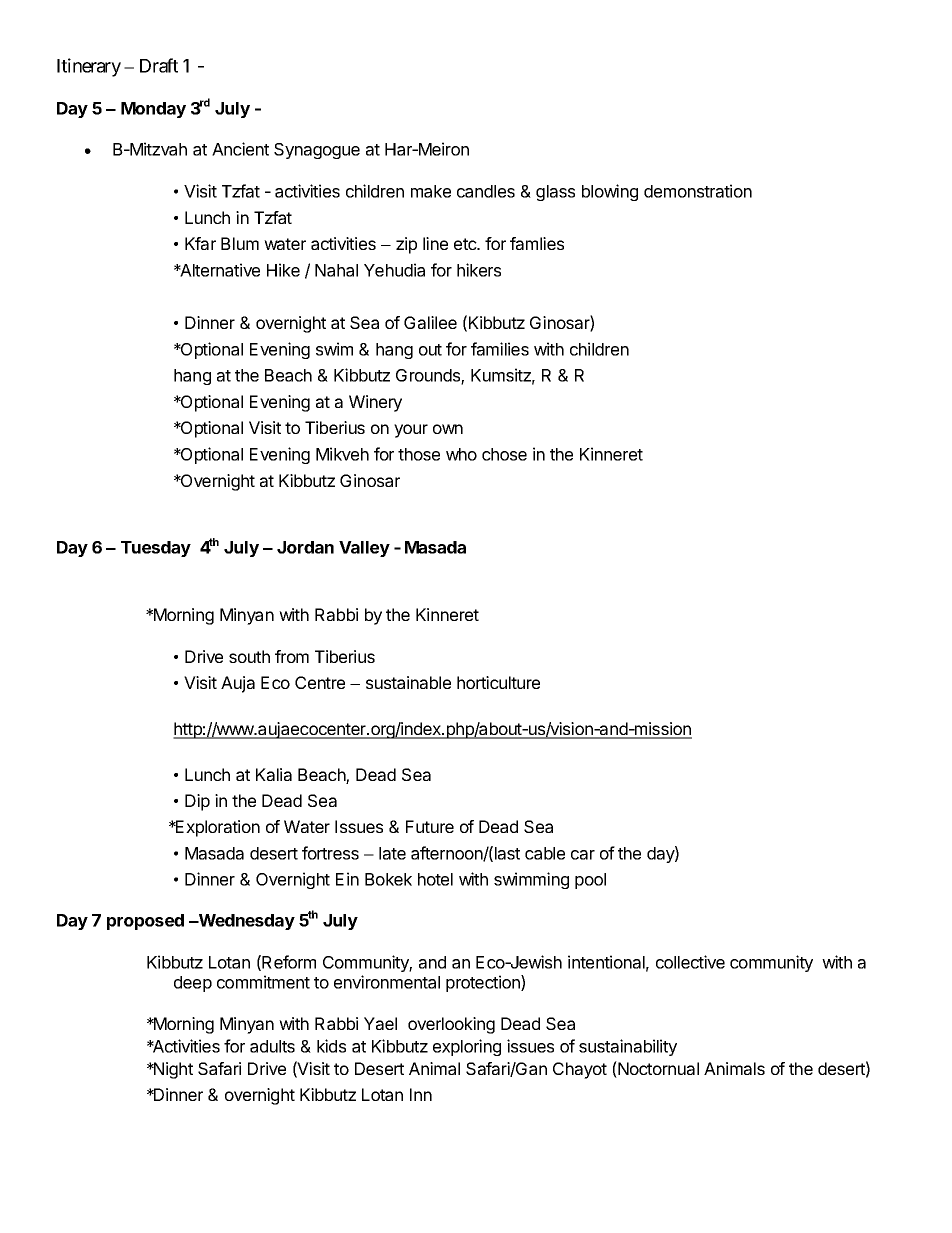 This image has height=1233, width=952. I want to click on Monday, so click(153, 110).
